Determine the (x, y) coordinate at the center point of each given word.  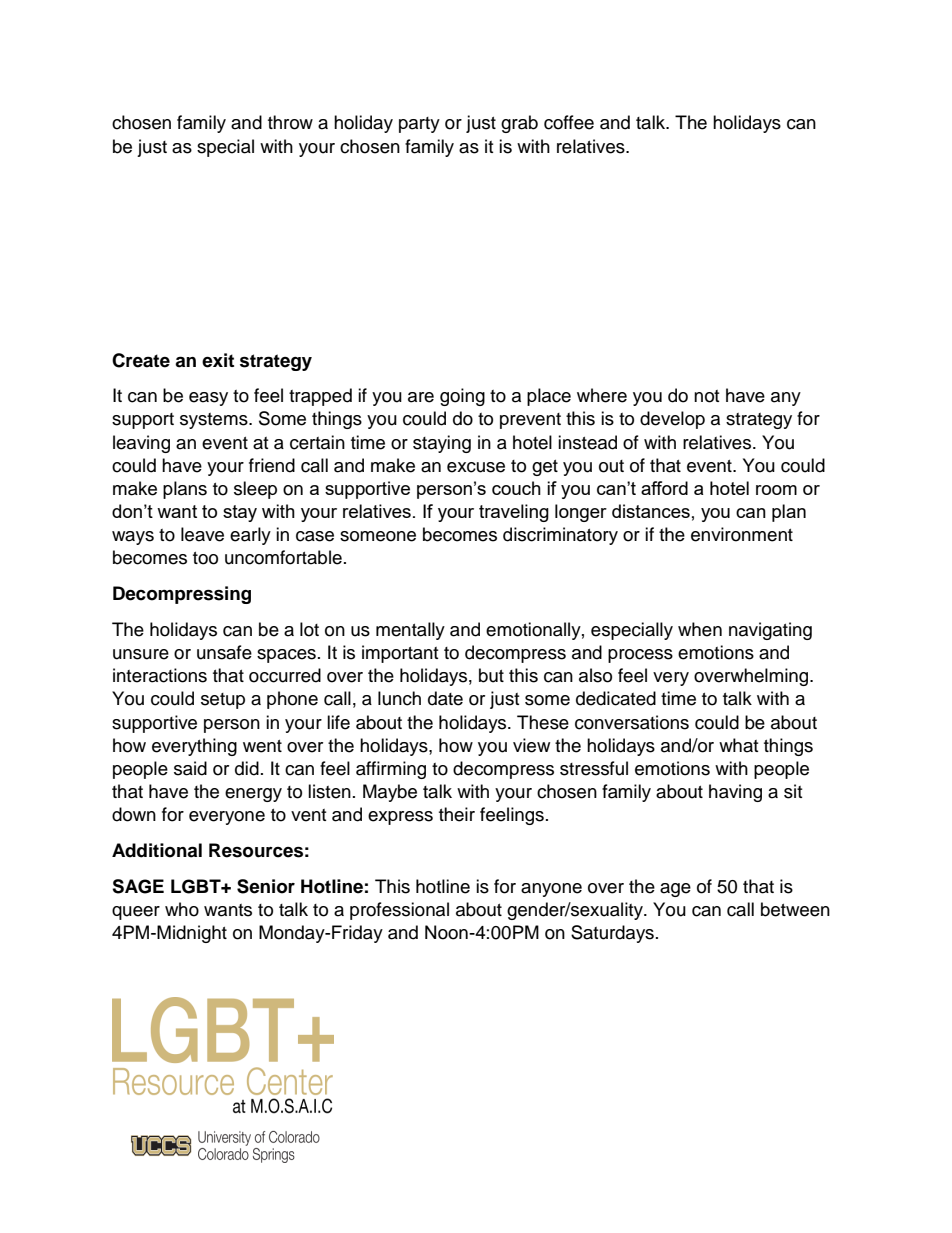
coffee (569, 122)
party (419, 125)
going (462, 397)
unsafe (224, 652)
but (491, 675)
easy (208, 399)
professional (399, 911)
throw (290, 122)
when (700, 629)
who (182, 909)
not (706, 396)
